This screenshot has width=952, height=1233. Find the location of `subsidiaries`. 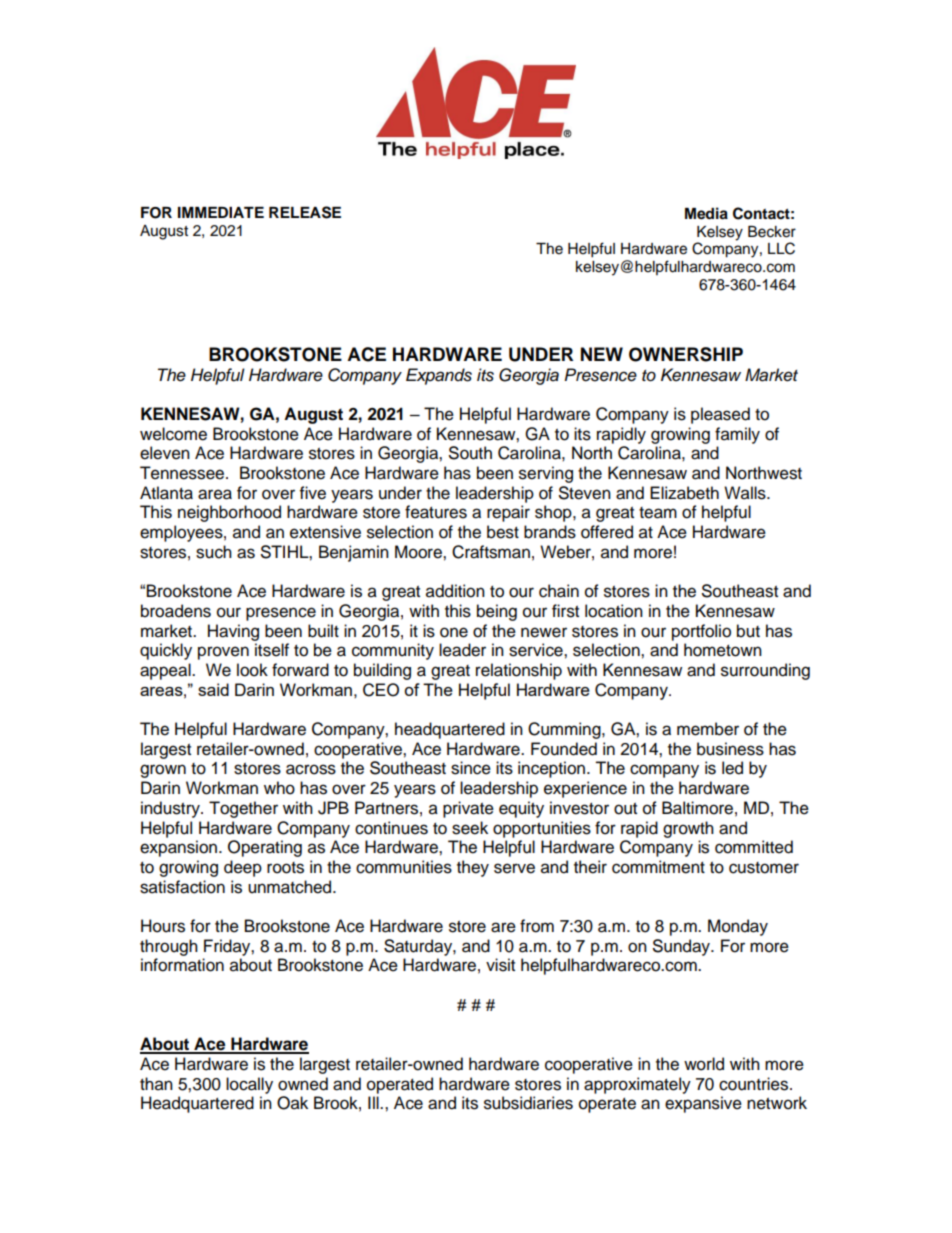

subsidiaries is located at coordinates (528, 1103).
